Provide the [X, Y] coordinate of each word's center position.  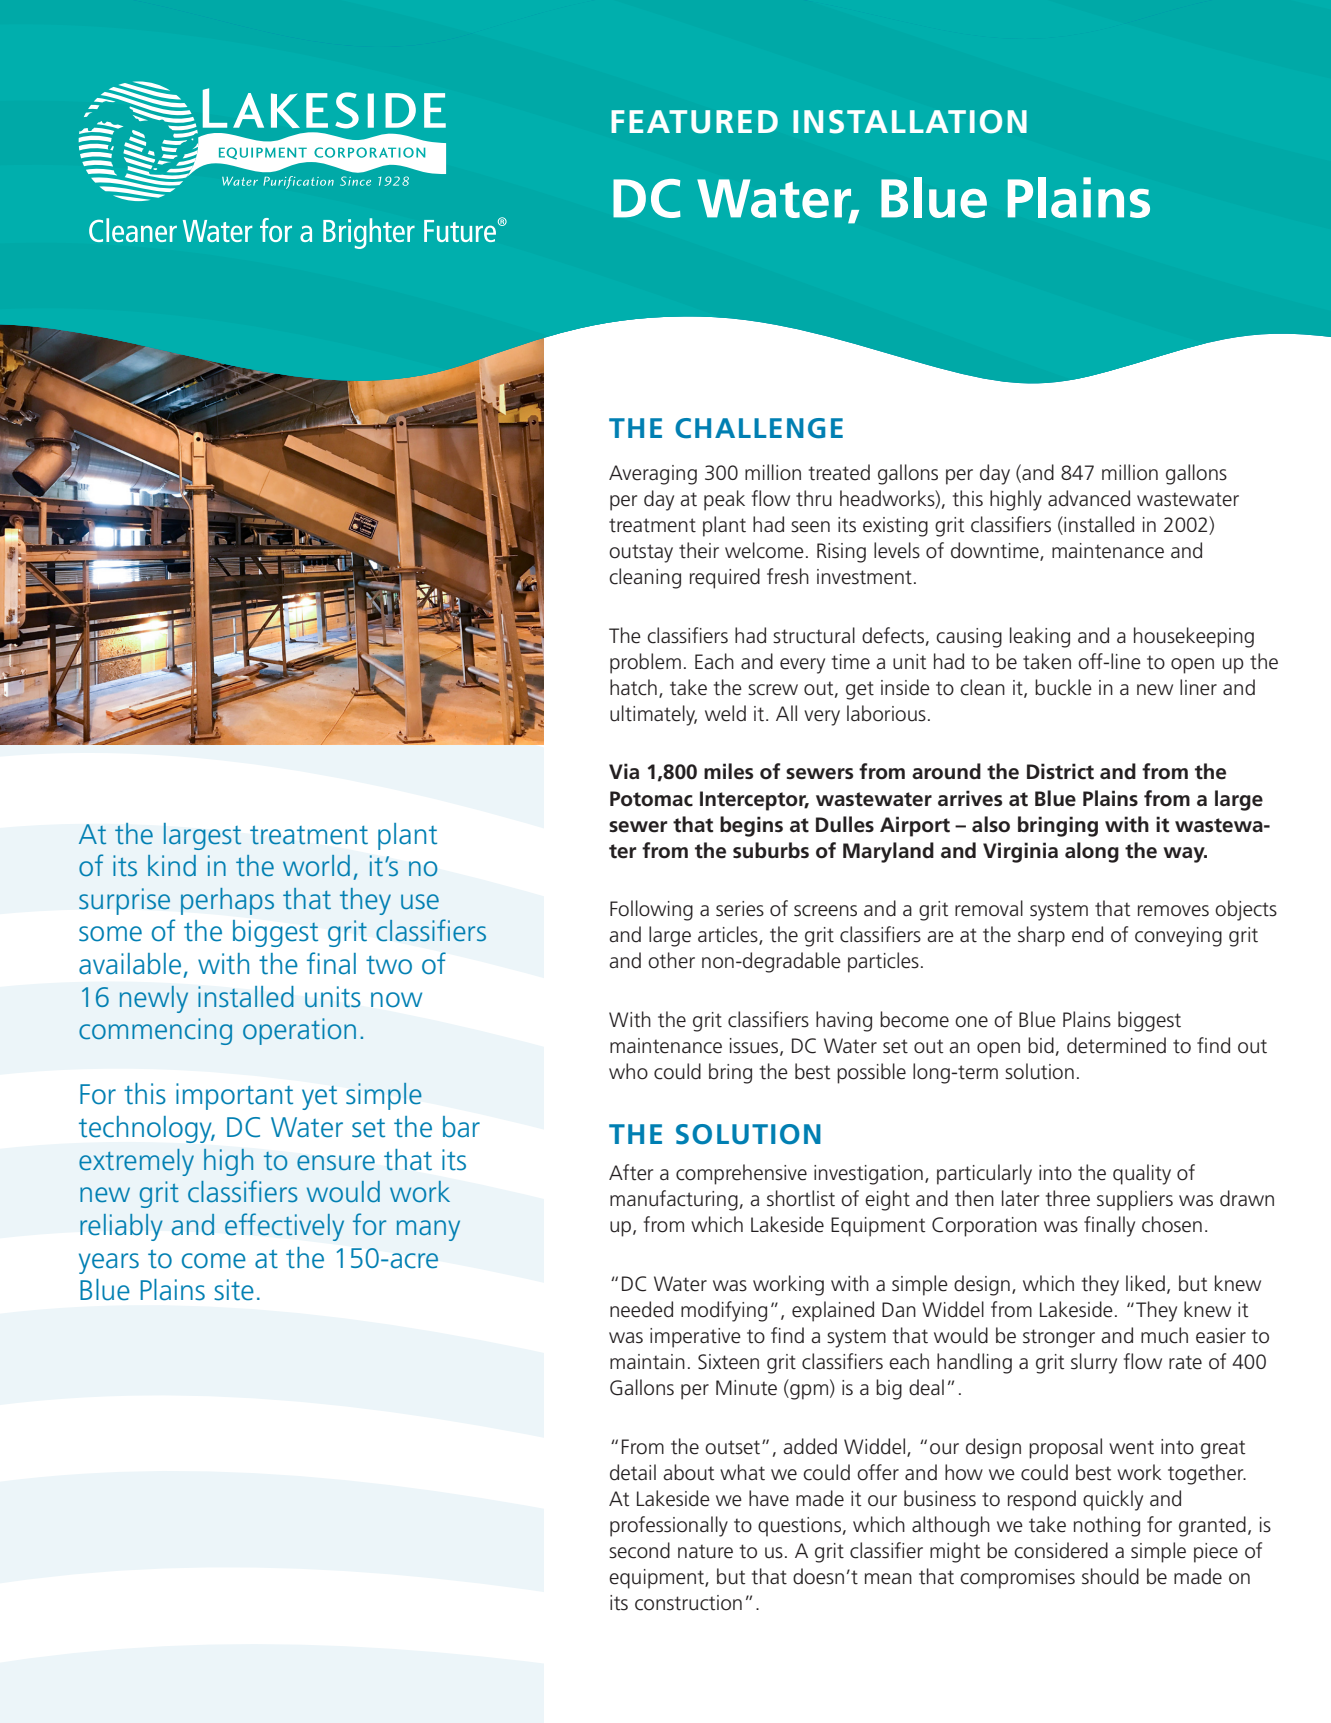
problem [645, 663]
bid [1041, 1045]
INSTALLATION [910, 122]
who [628, 1071]
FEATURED [694, 122]
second [639, 1550]
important [234, 1096]
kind [172, 865]
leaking [1040, 637]
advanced [1089, 498]
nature [705, 1551]
